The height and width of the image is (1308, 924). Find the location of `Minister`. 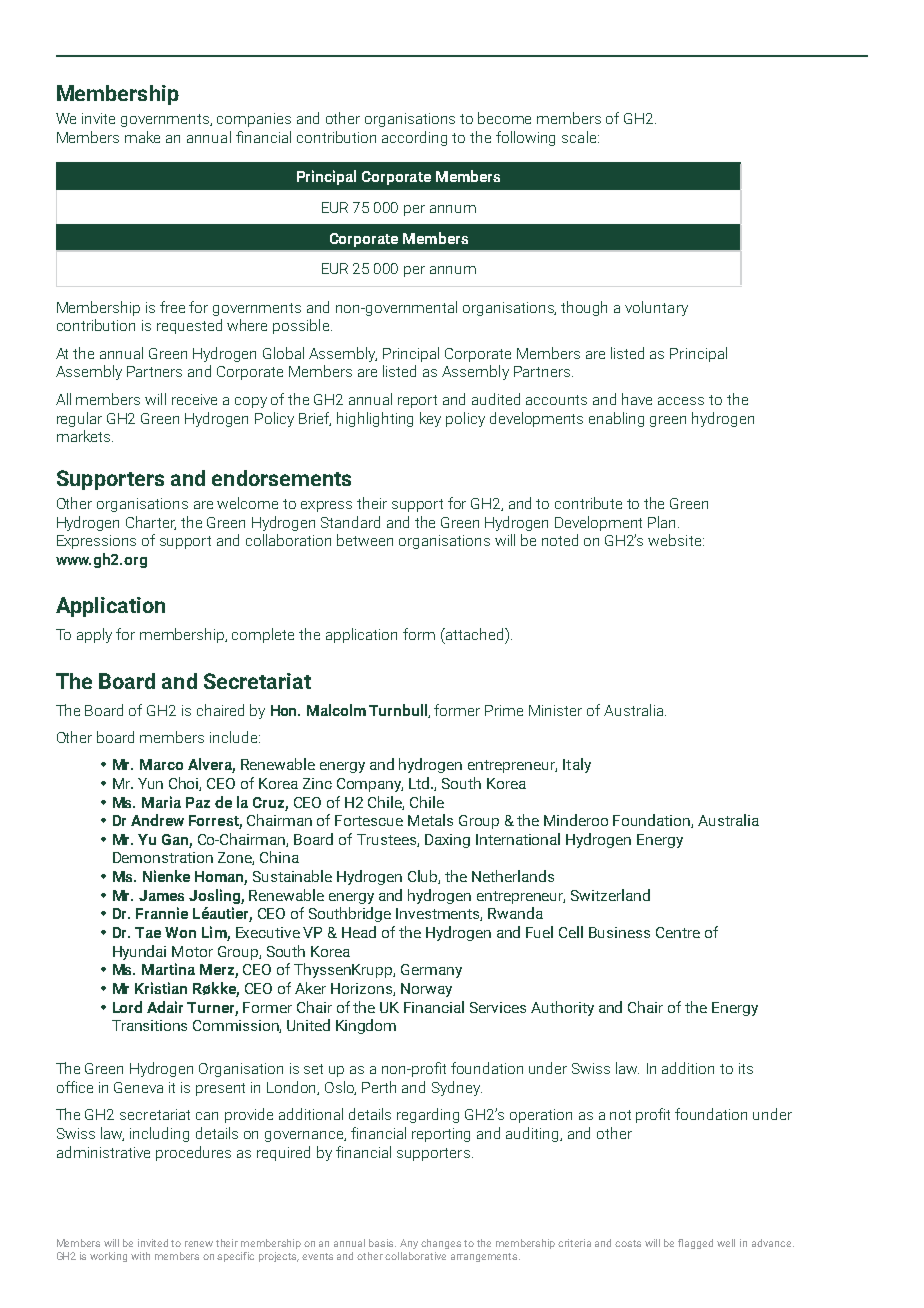

Minister is located at coordinates (555, 710).
